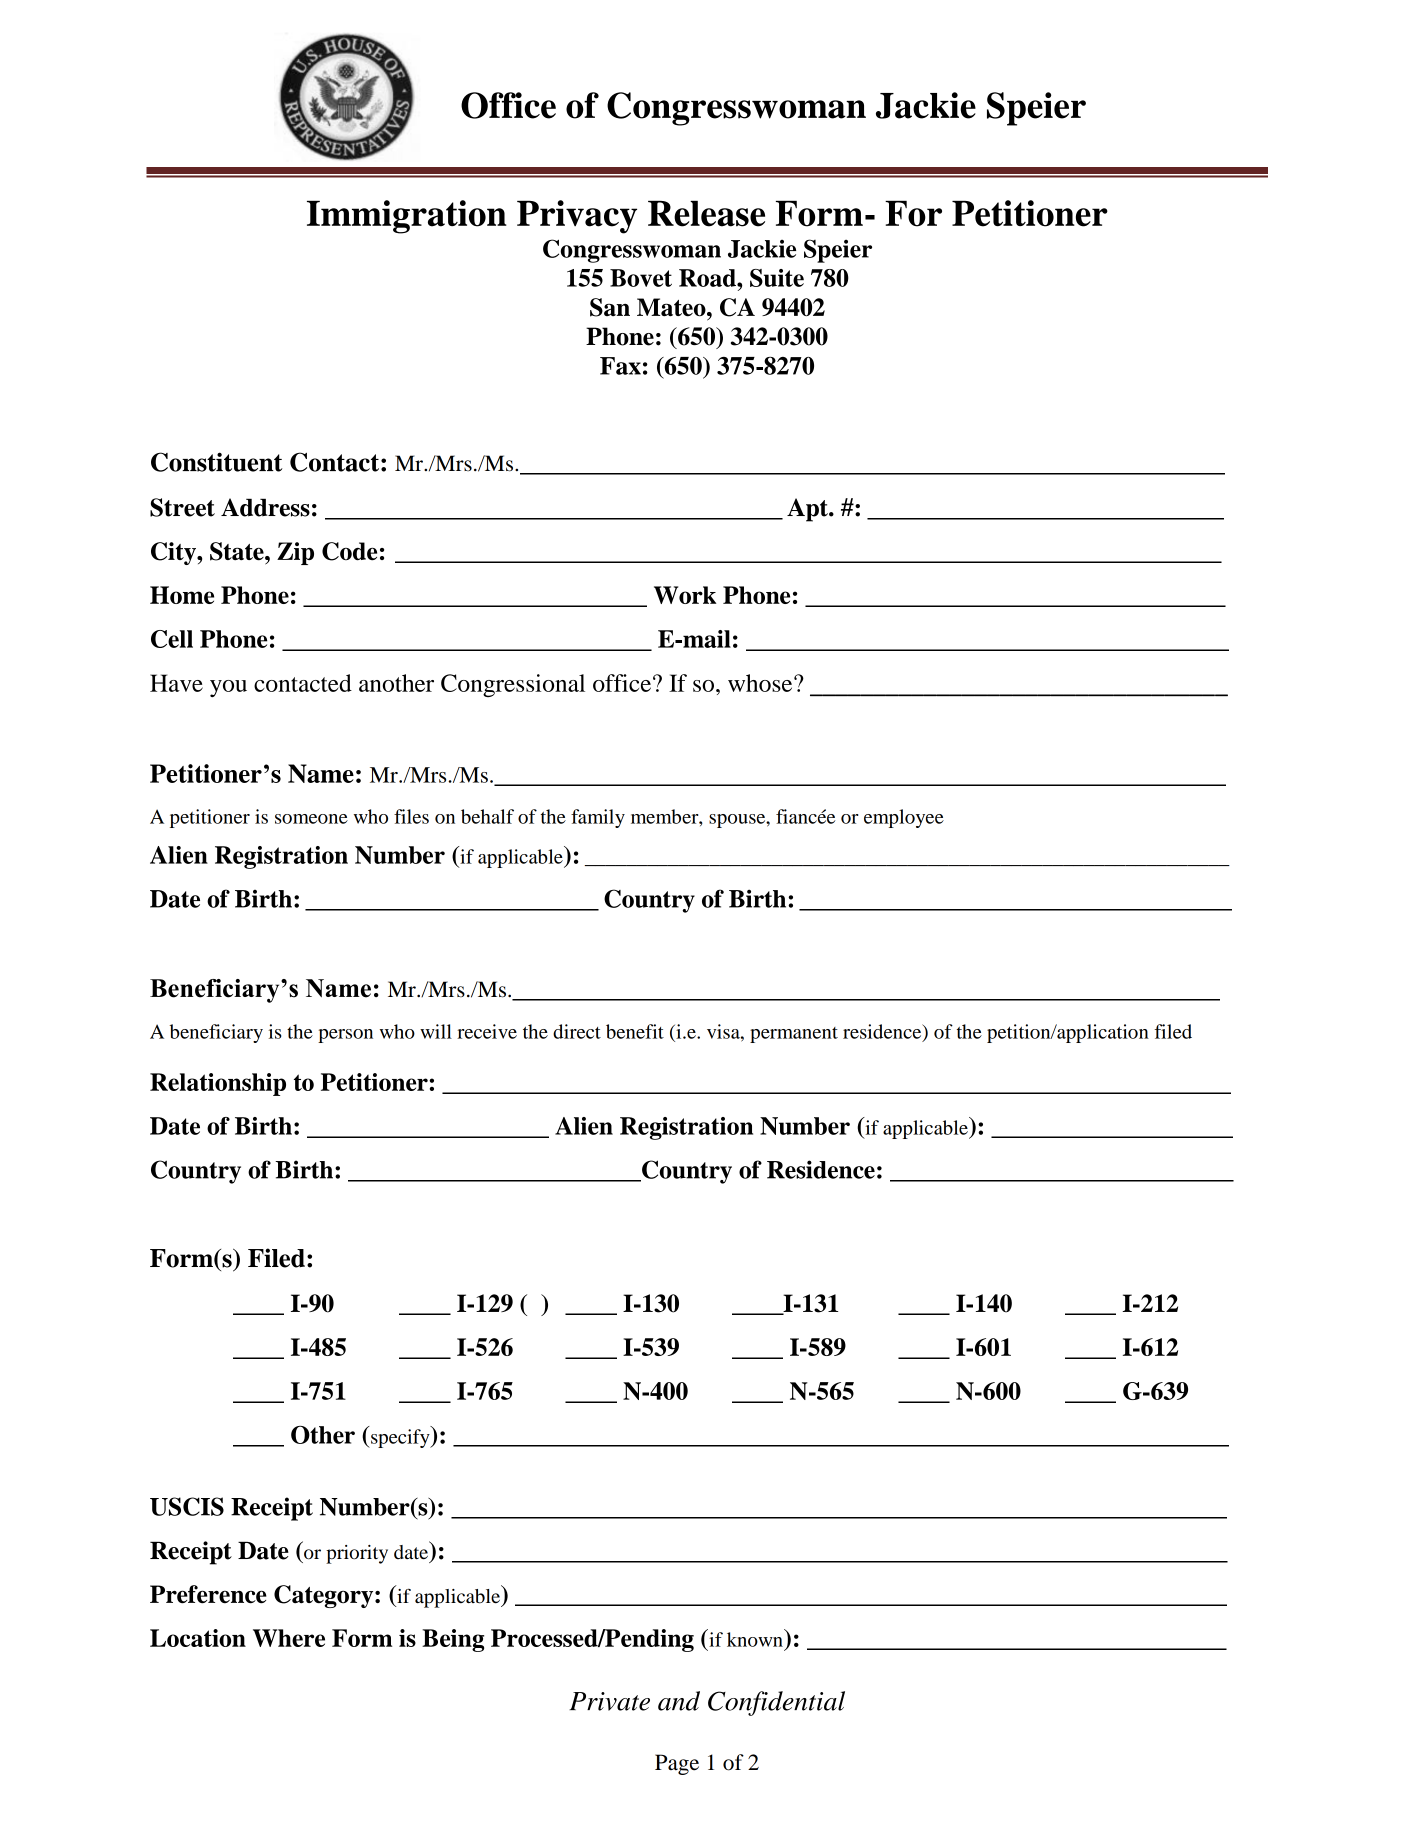 The height and width of the image is (1830, 1414). I want to click on permanent, so click(794, 1035).
